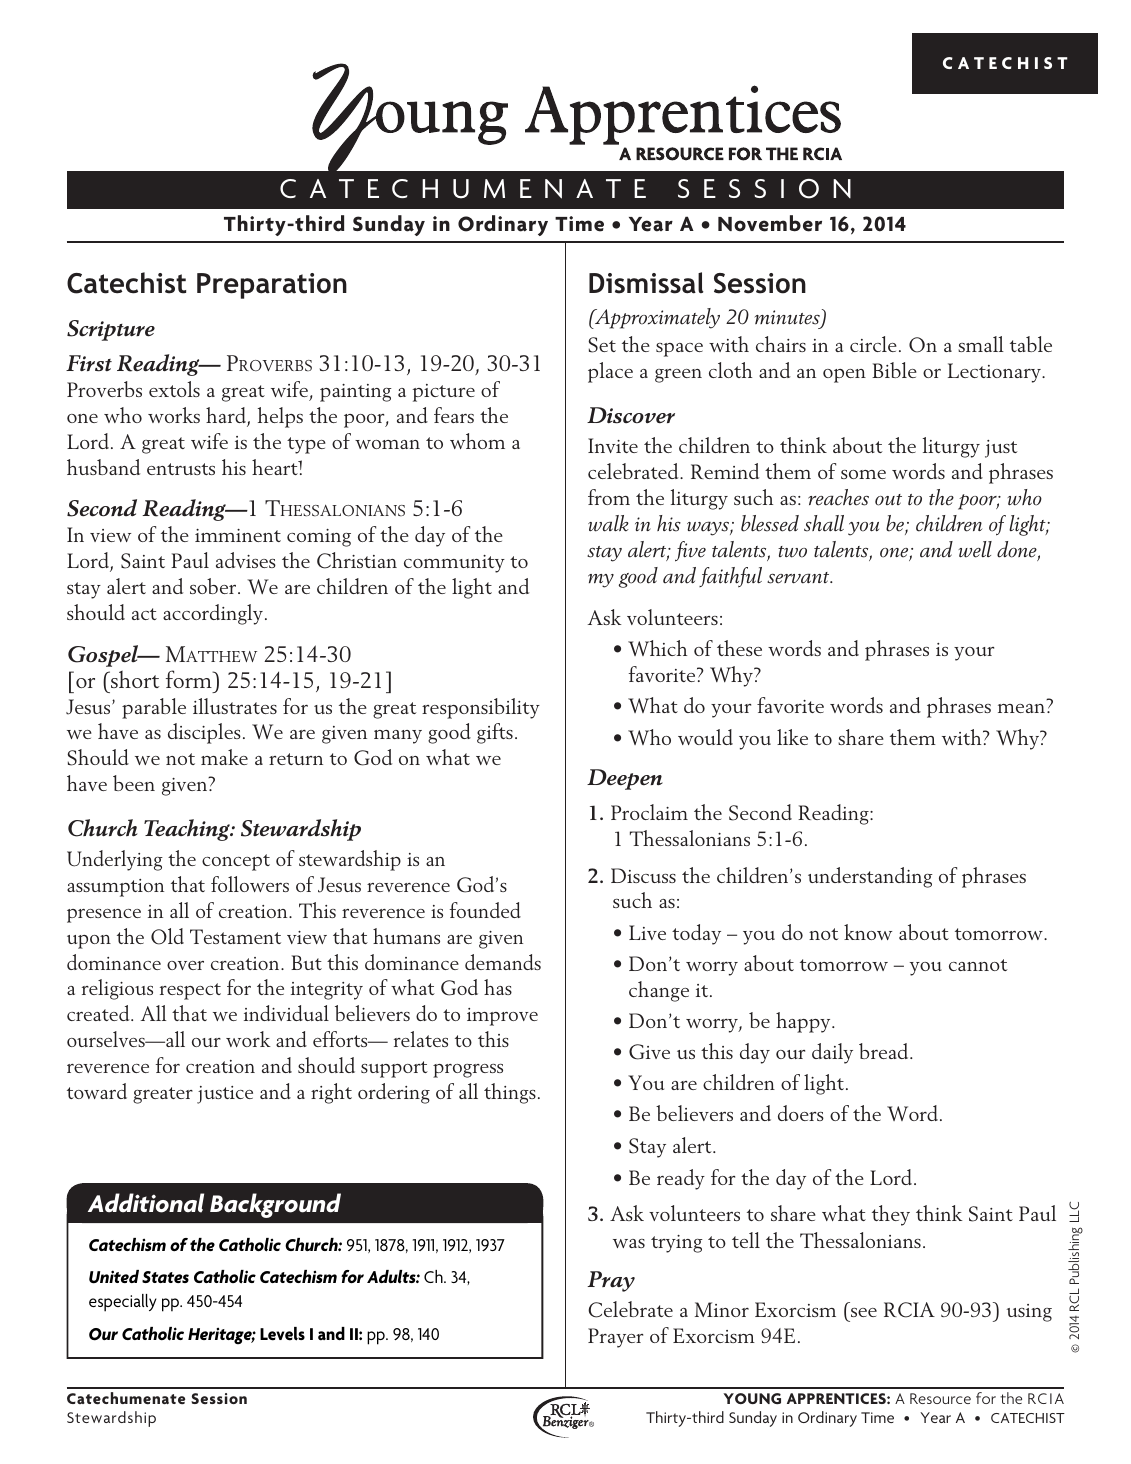  I want to click on walk, so click(608, 523).
